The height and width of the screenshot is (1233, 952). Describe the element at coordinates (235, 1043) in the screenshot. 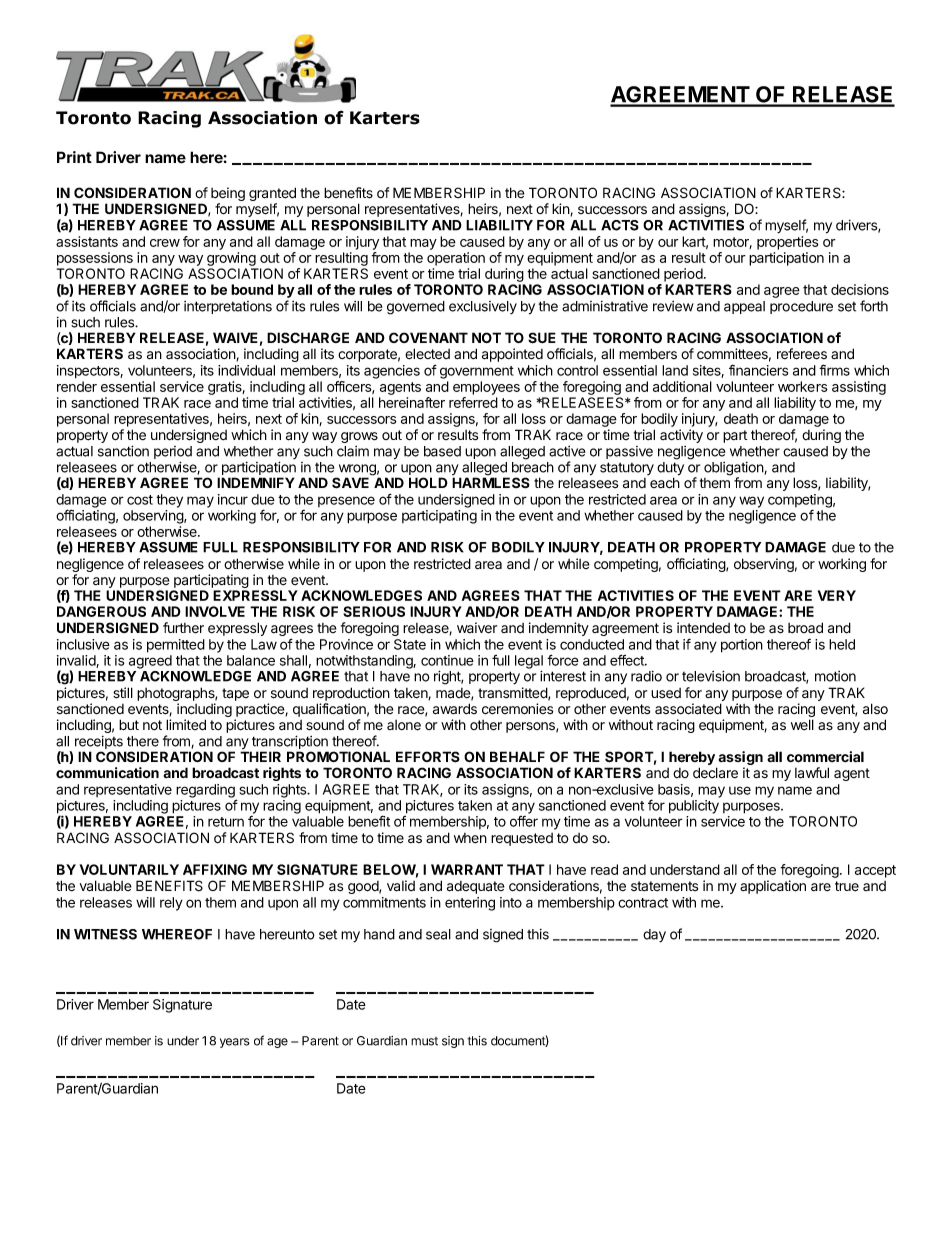

I see `years` at that location.
